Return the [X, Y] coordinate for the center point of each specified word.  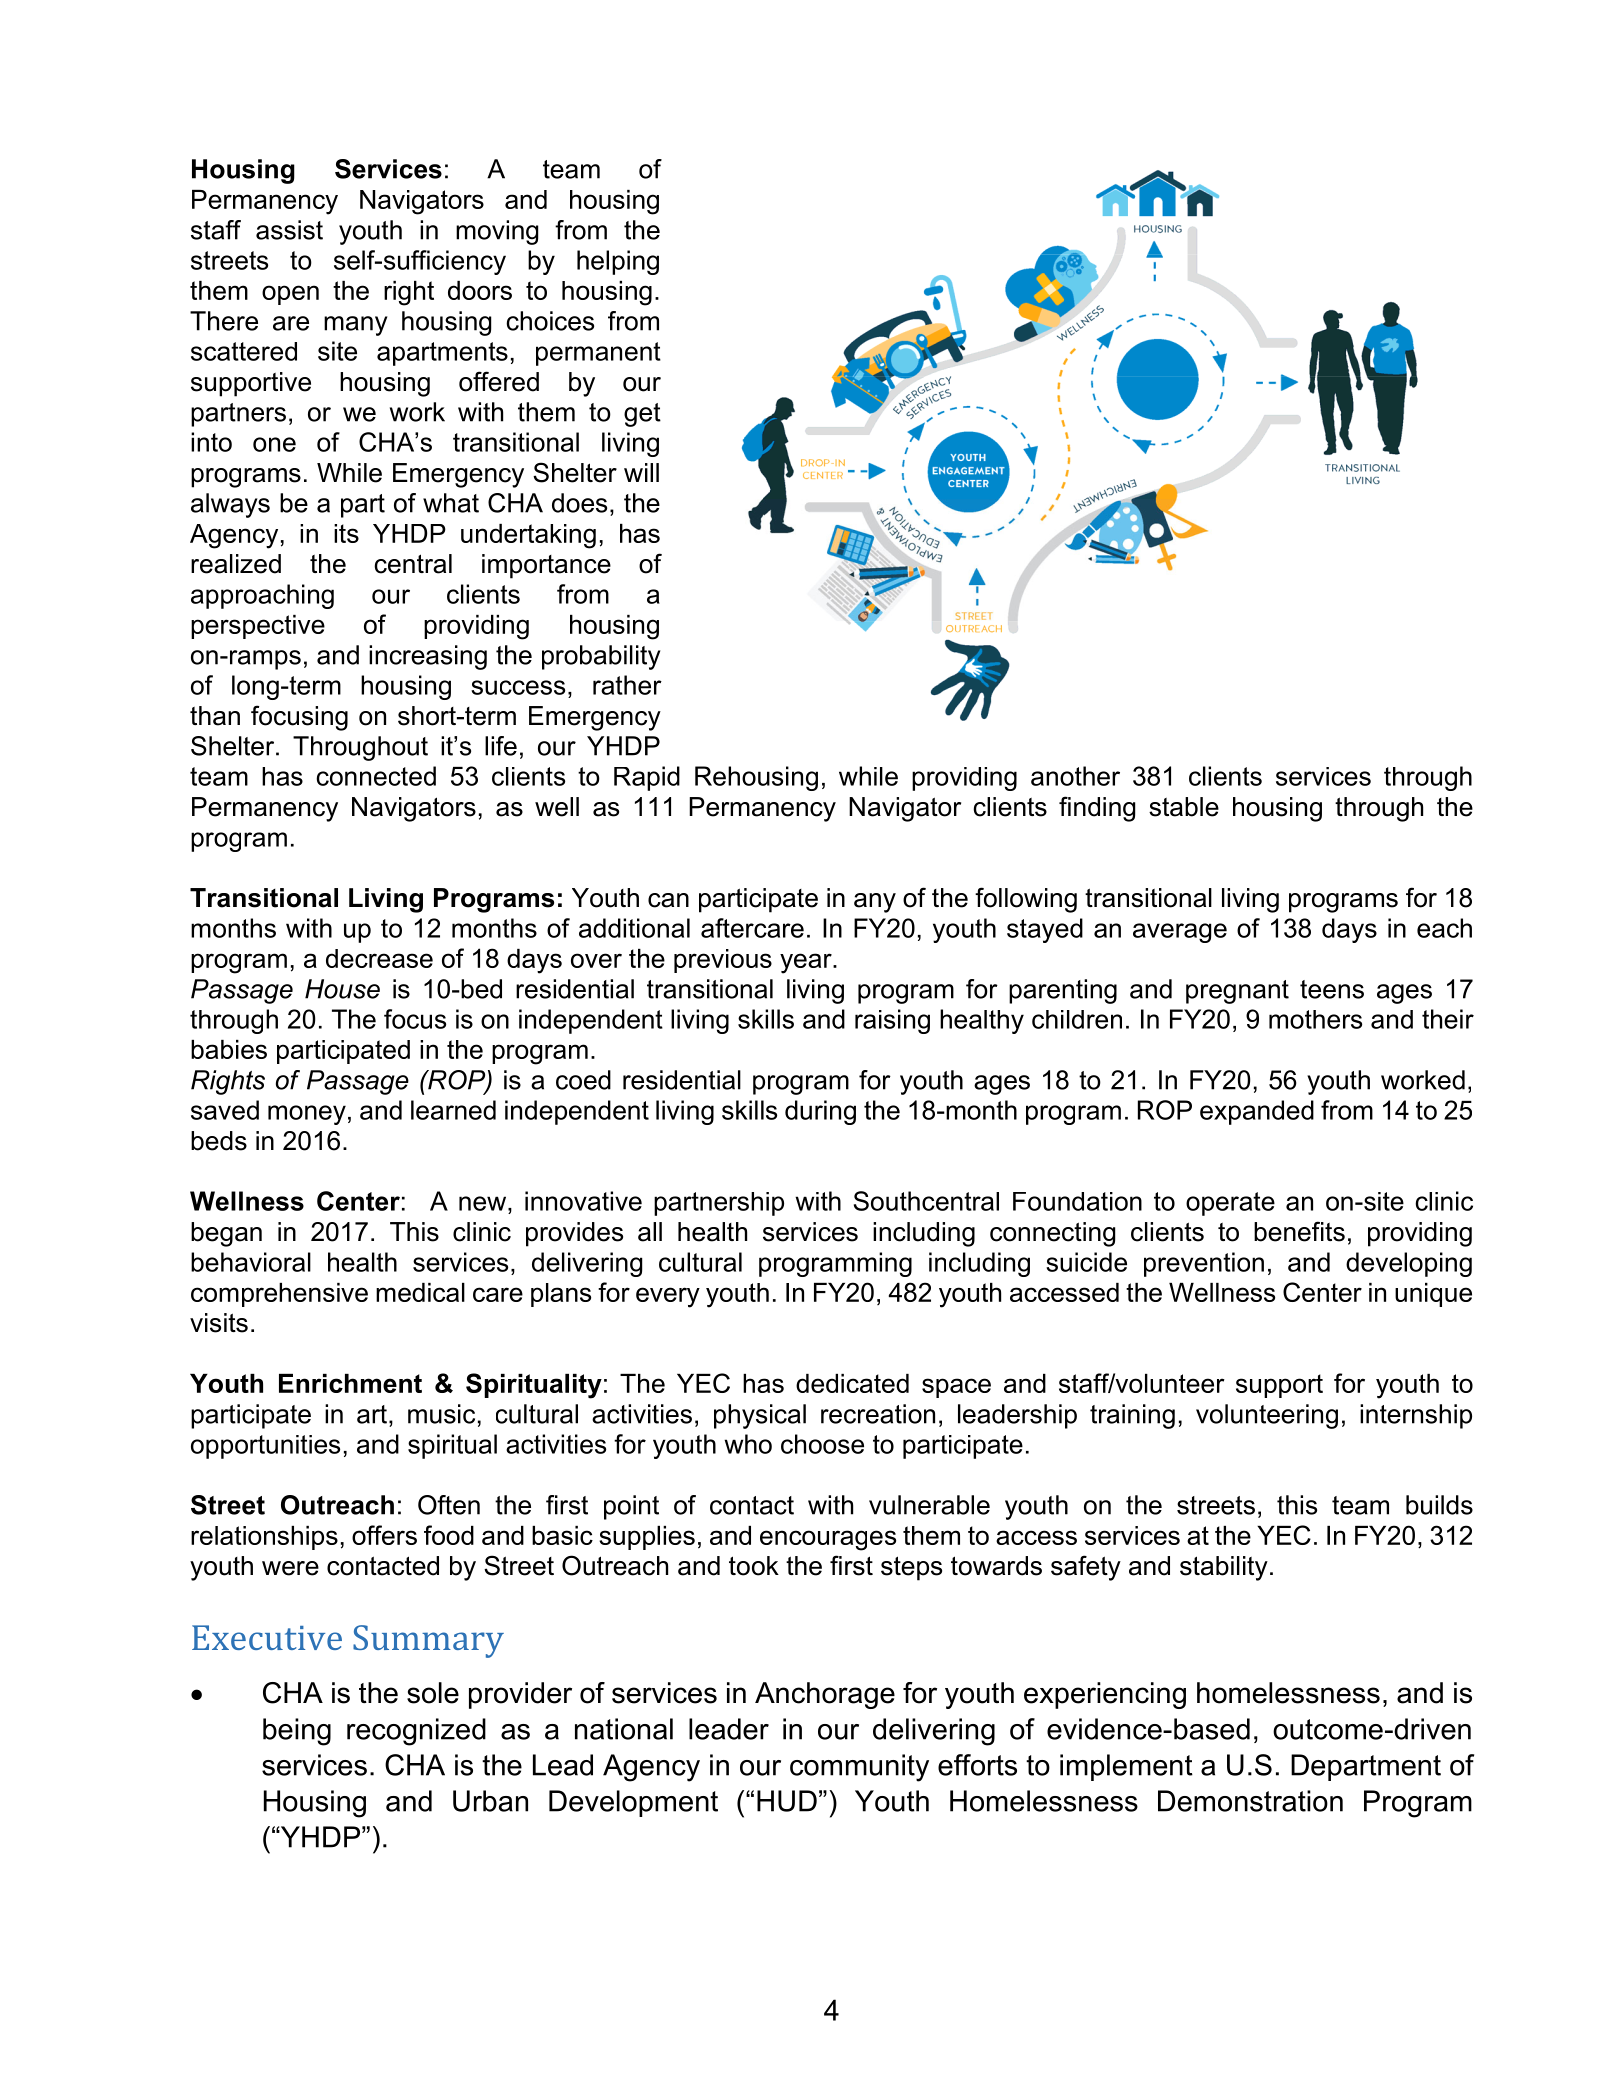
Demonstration [1250, 1801]
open [290, 295]
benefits [1299, 1231]
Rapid [647, 778]
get [642, 415]
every [668, 1297]
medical [420, 1292]
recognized [416, 1732]
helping [618, 262]
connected [376, 776]
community [859, 1768]
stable [1184, 807]
